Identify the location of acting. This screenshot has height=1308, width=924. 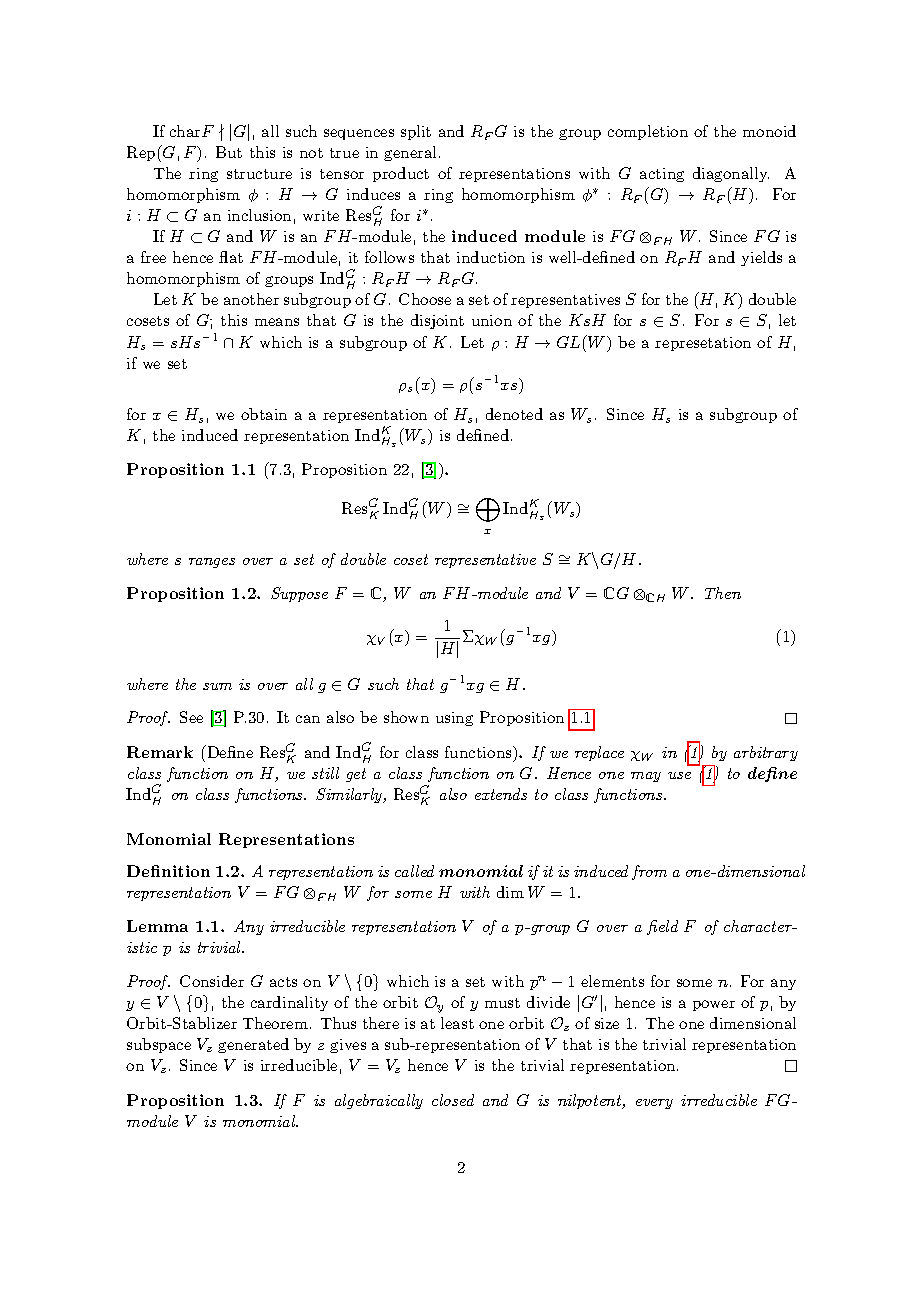
(662, 175).
